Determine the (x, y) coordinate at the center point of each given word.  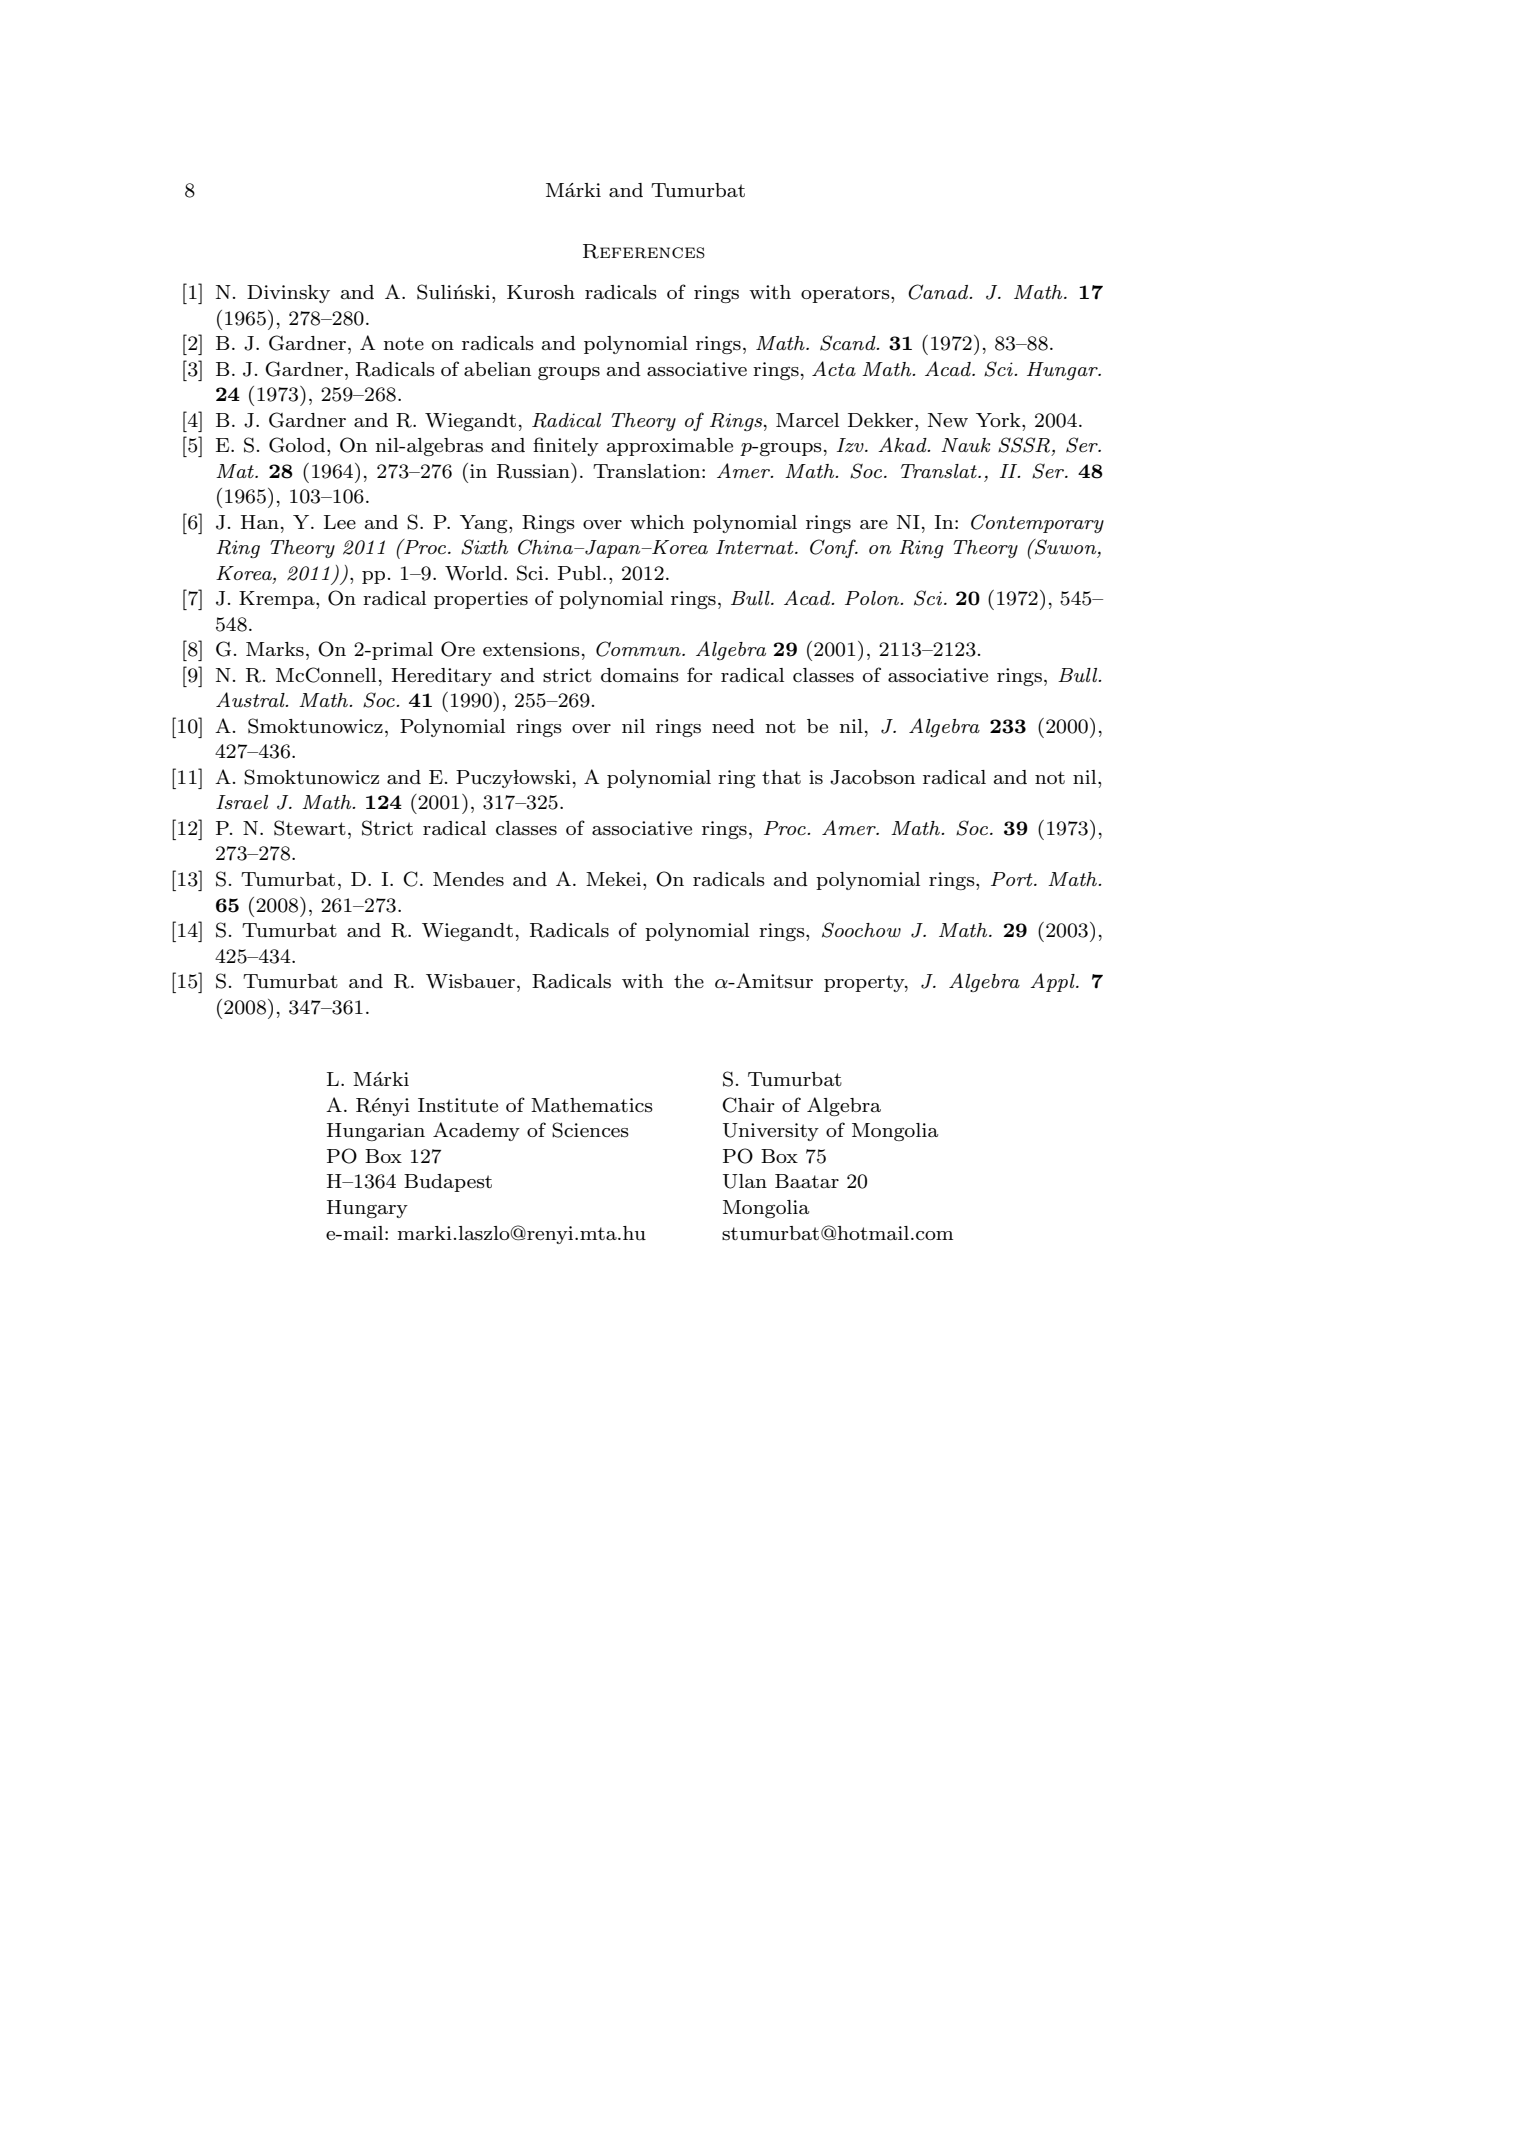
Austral (251, 699)
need (733, 726)
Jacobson (872, 777)
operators (846, 294)
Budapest (448, 1183)
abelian (497, 369)
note (404, 343)
